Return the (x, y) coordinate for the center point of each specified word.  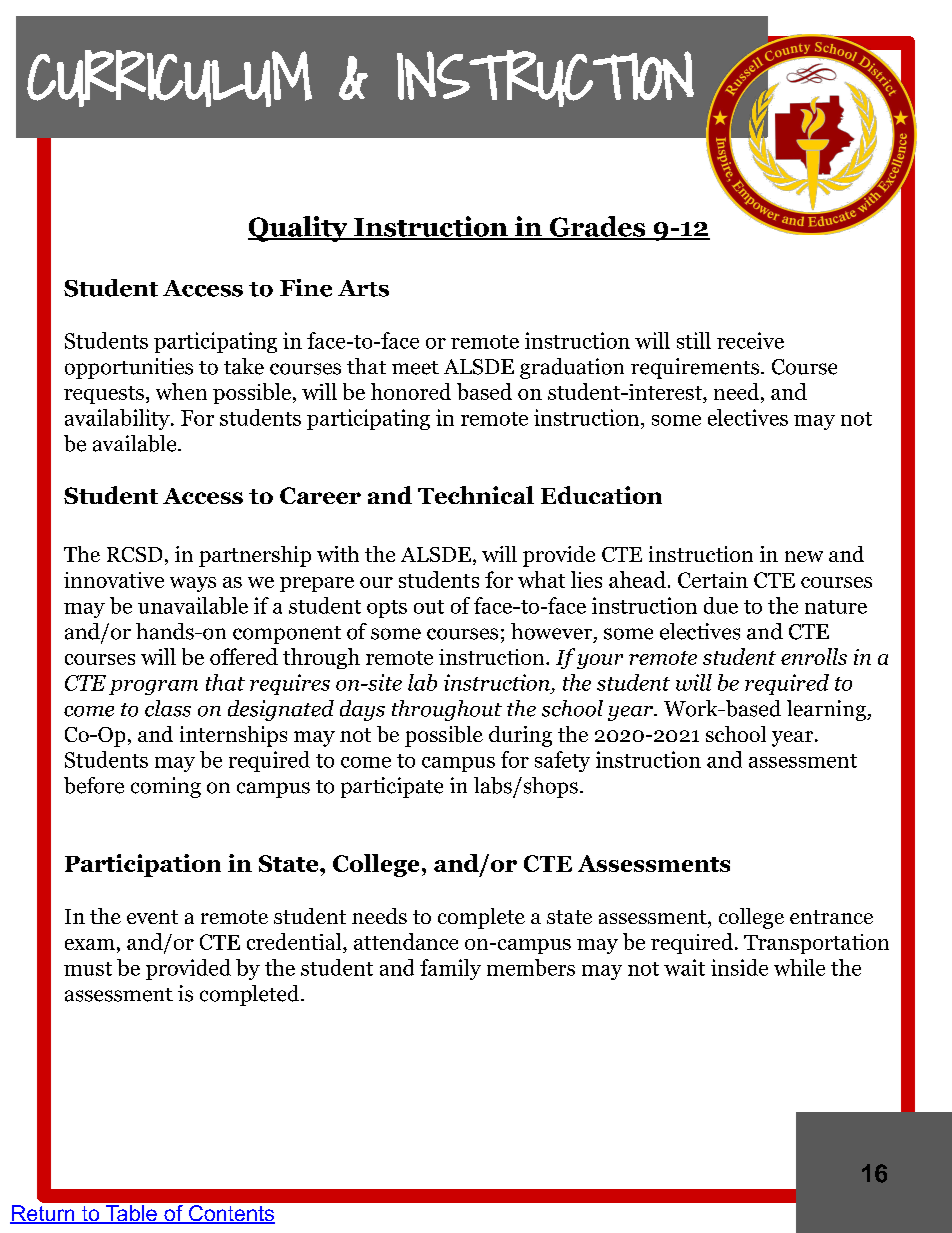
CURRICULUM (169, 78)
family (450, 969)
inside (739, 967)
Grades (597, 227)
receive (750, 340)
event (152, 917)
